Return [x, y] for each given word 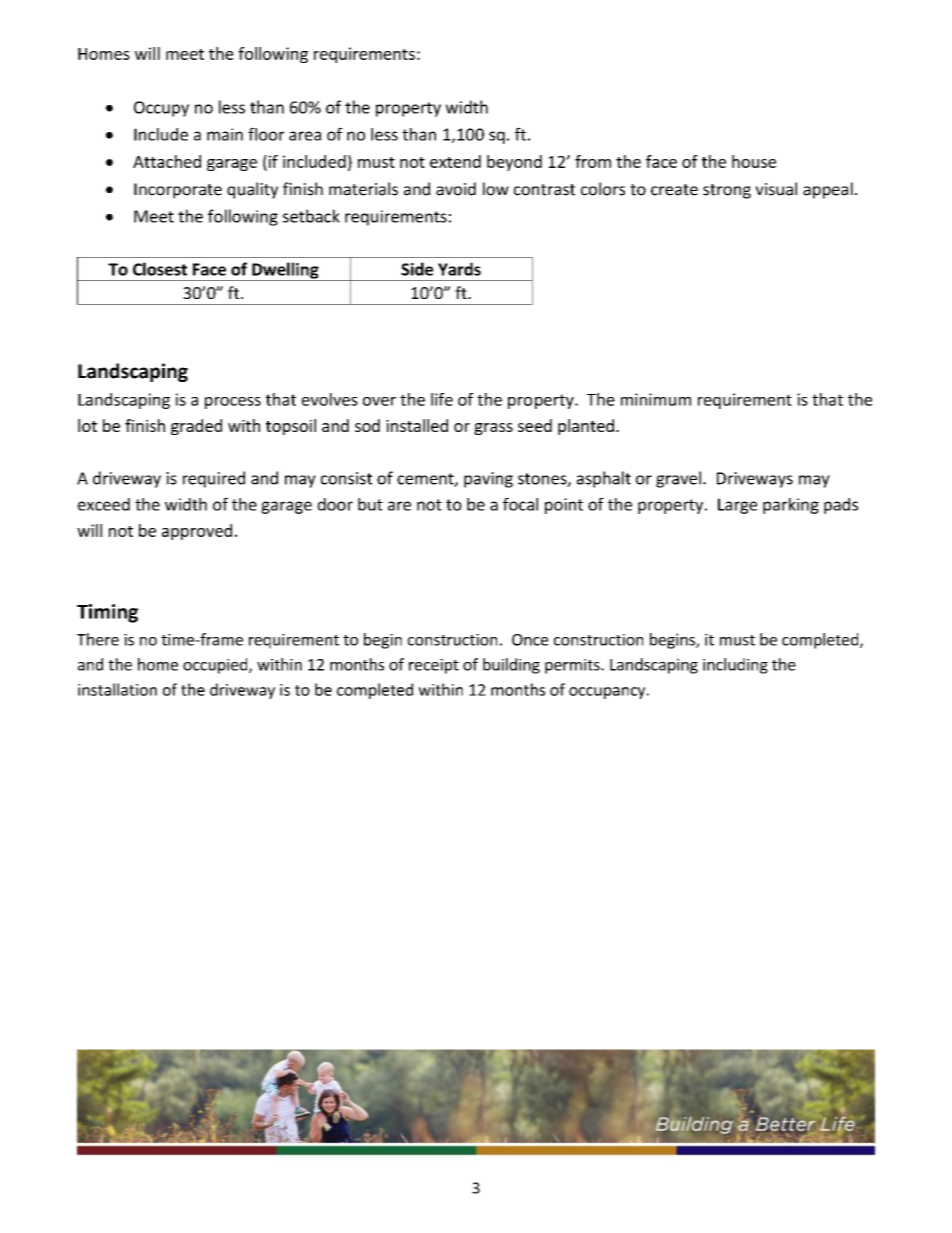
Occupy [161, 109]
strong [727, 191]
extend [455, 161]
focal [520, 504]
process [233, 403]
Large [737, 506]
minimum [656, 399]
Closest [160, 269]
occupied [216, 666]
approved [197, 532]
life [442, 399]
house [754, 161]
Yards [459, 269]
